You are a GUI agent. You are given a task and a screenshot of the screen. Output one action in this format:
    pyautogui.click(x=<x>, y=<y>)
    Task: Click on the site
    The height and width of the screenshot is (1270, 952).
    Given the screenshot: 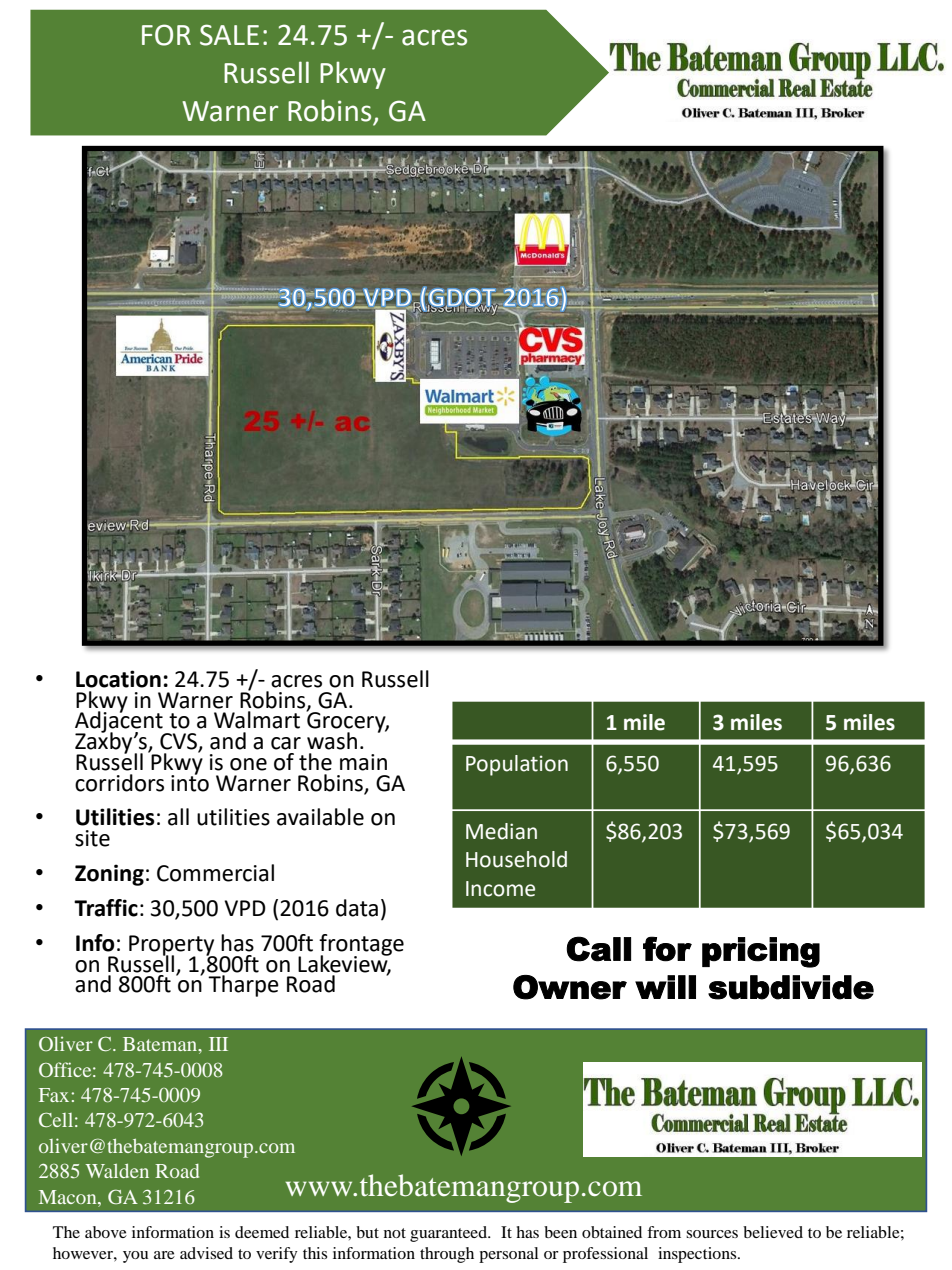 What is the action you would take?
    pyautogui.click(x=92, y=838)
